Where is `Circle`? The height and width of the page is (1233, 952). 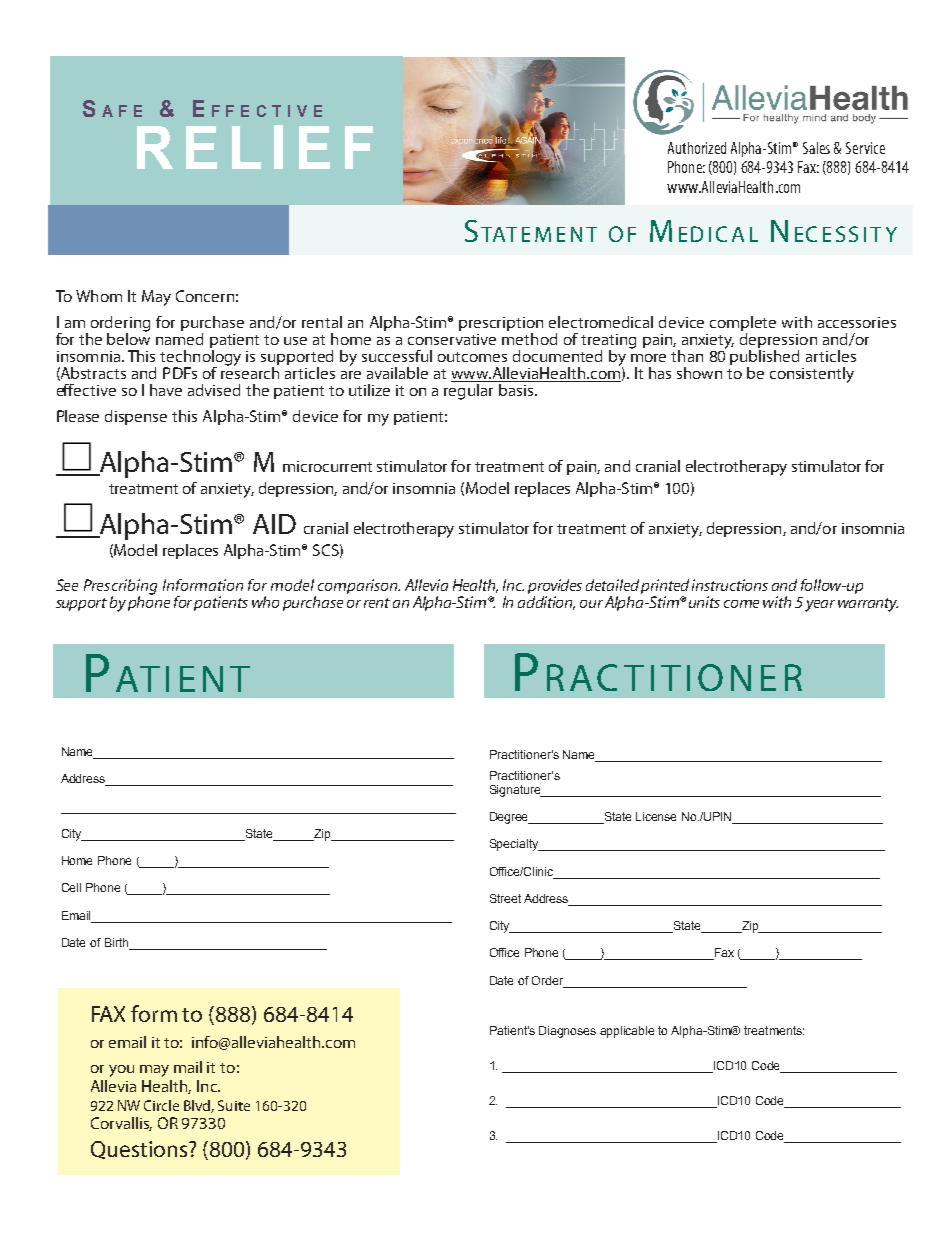
Circle is located at coordinates (161, 1105).
